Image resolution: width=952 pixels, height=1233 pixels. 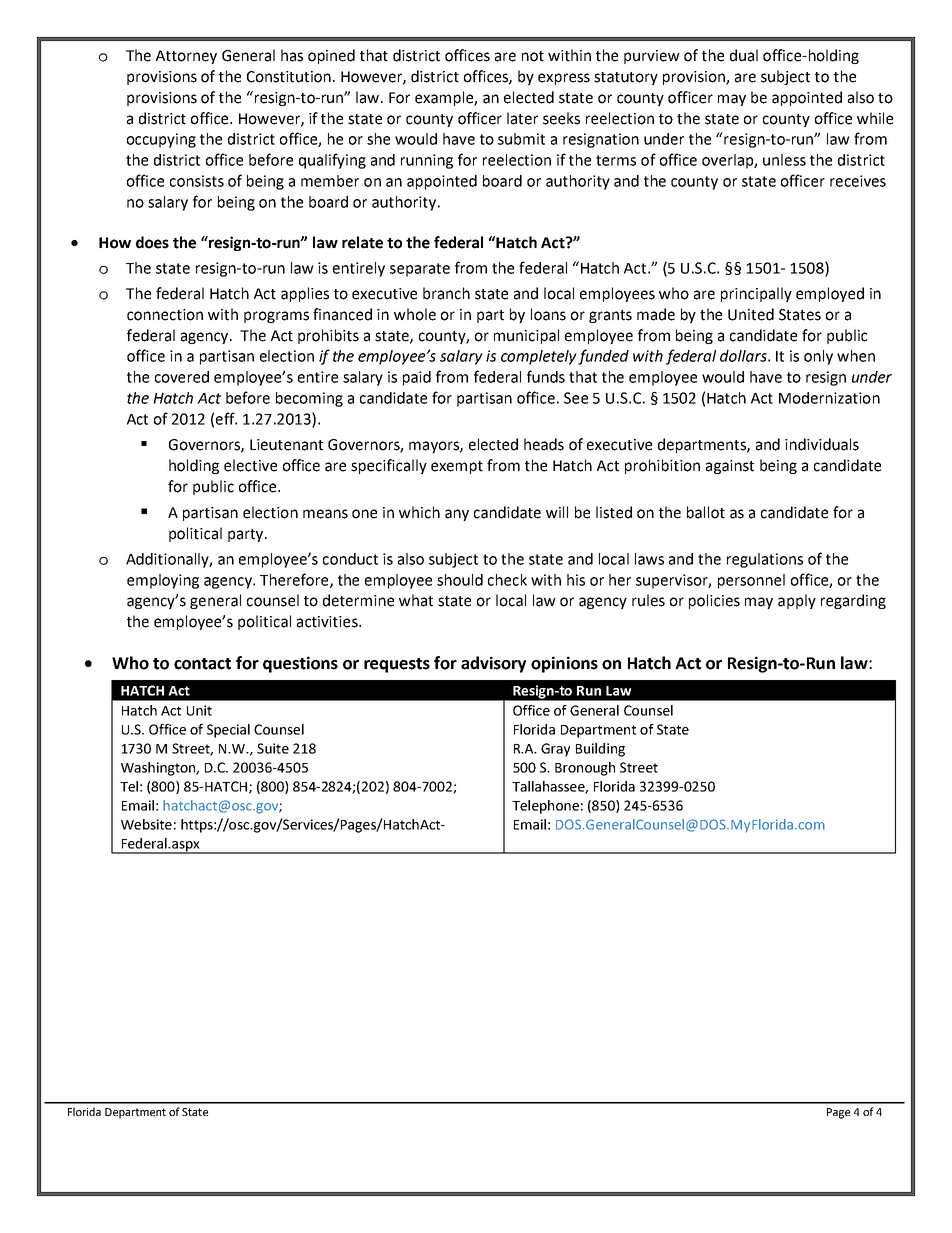 What do you see at coordinates (533, 56) in the screenshot?
I see `not` at bounding box center [533, 56].
